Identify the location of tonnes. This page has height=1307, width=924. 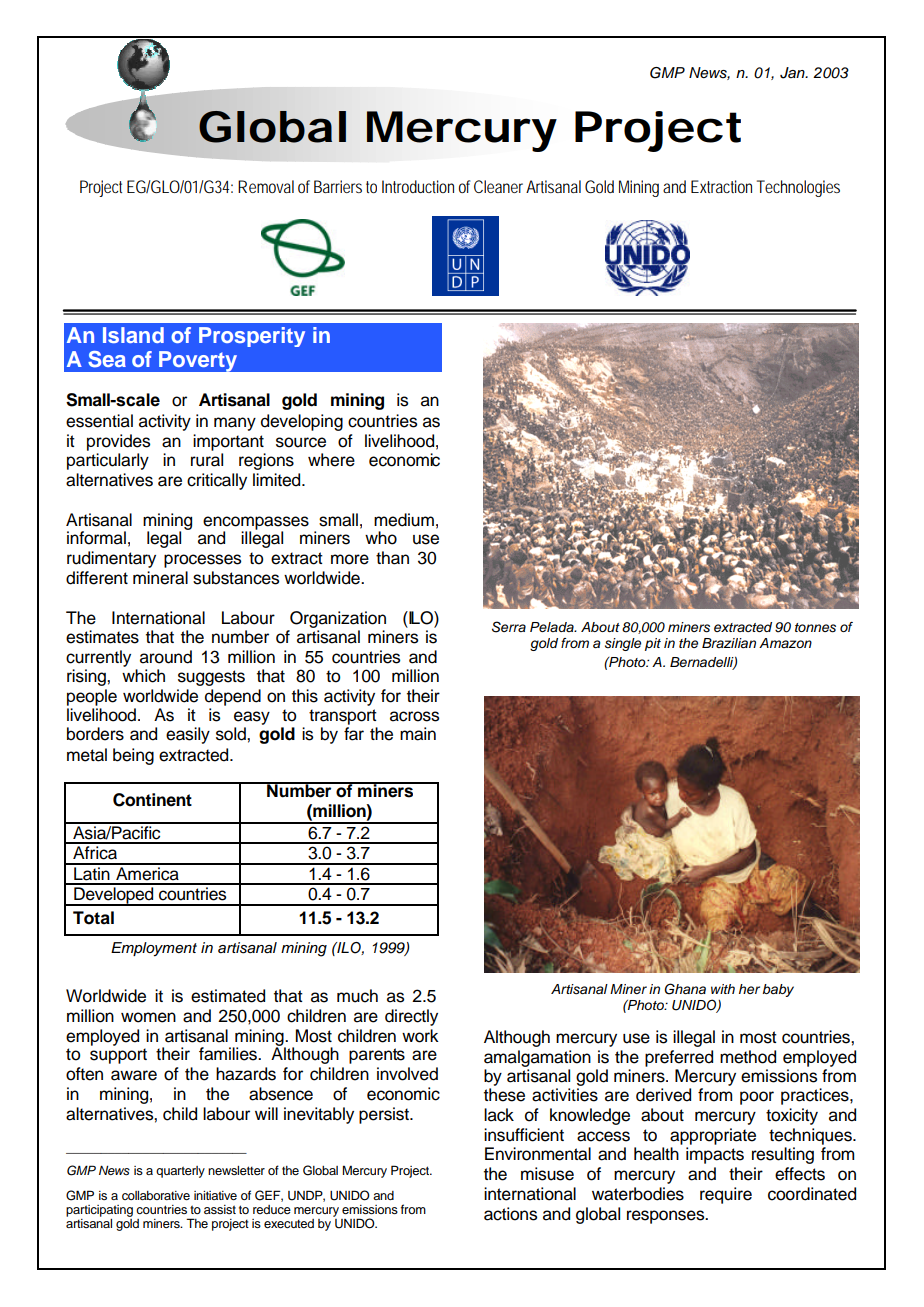
(815, 628).
